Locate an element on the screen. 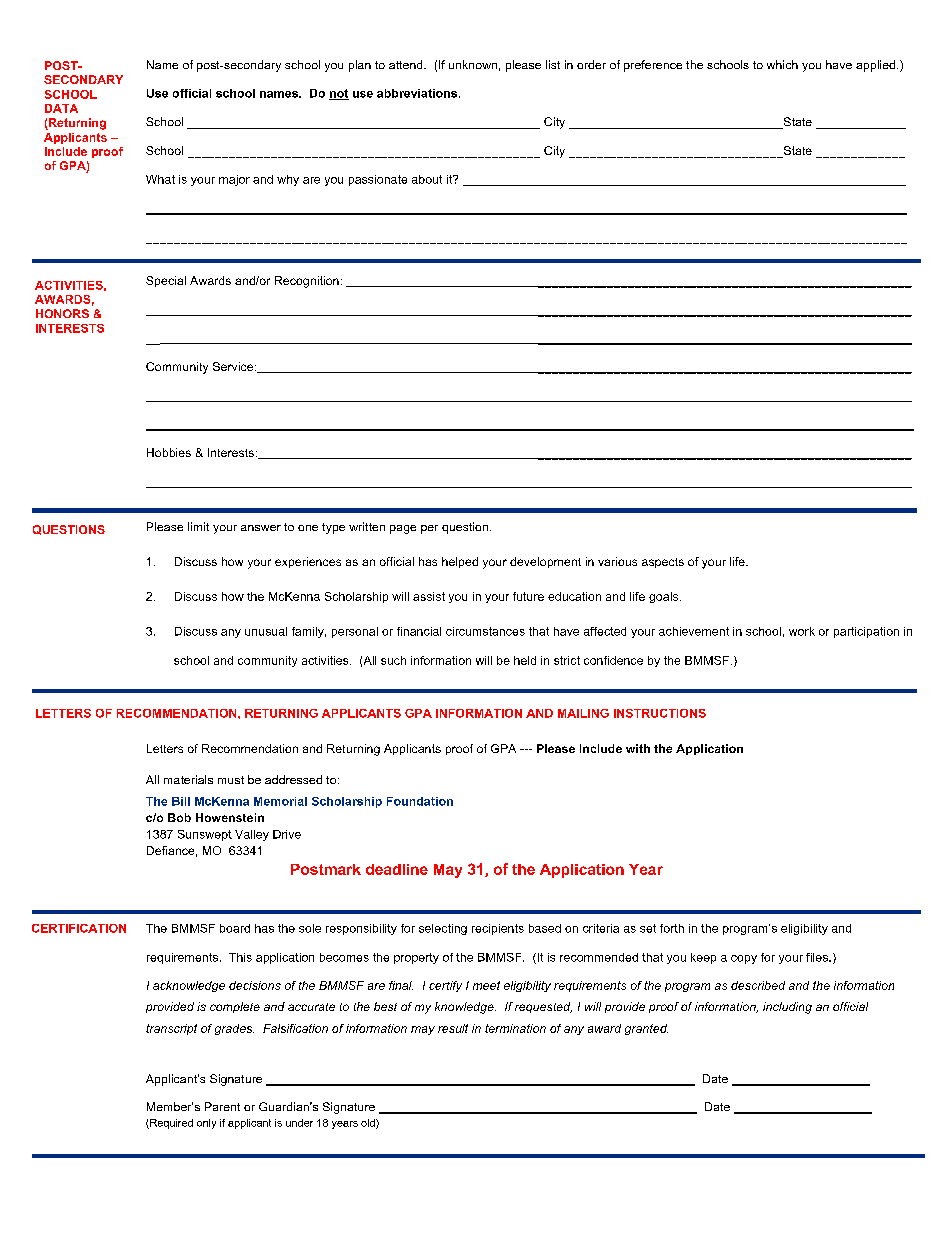 The width and height of the screenshot is (952, 1233). INSTRUCTIONS is located at coordinates (660, 713).
